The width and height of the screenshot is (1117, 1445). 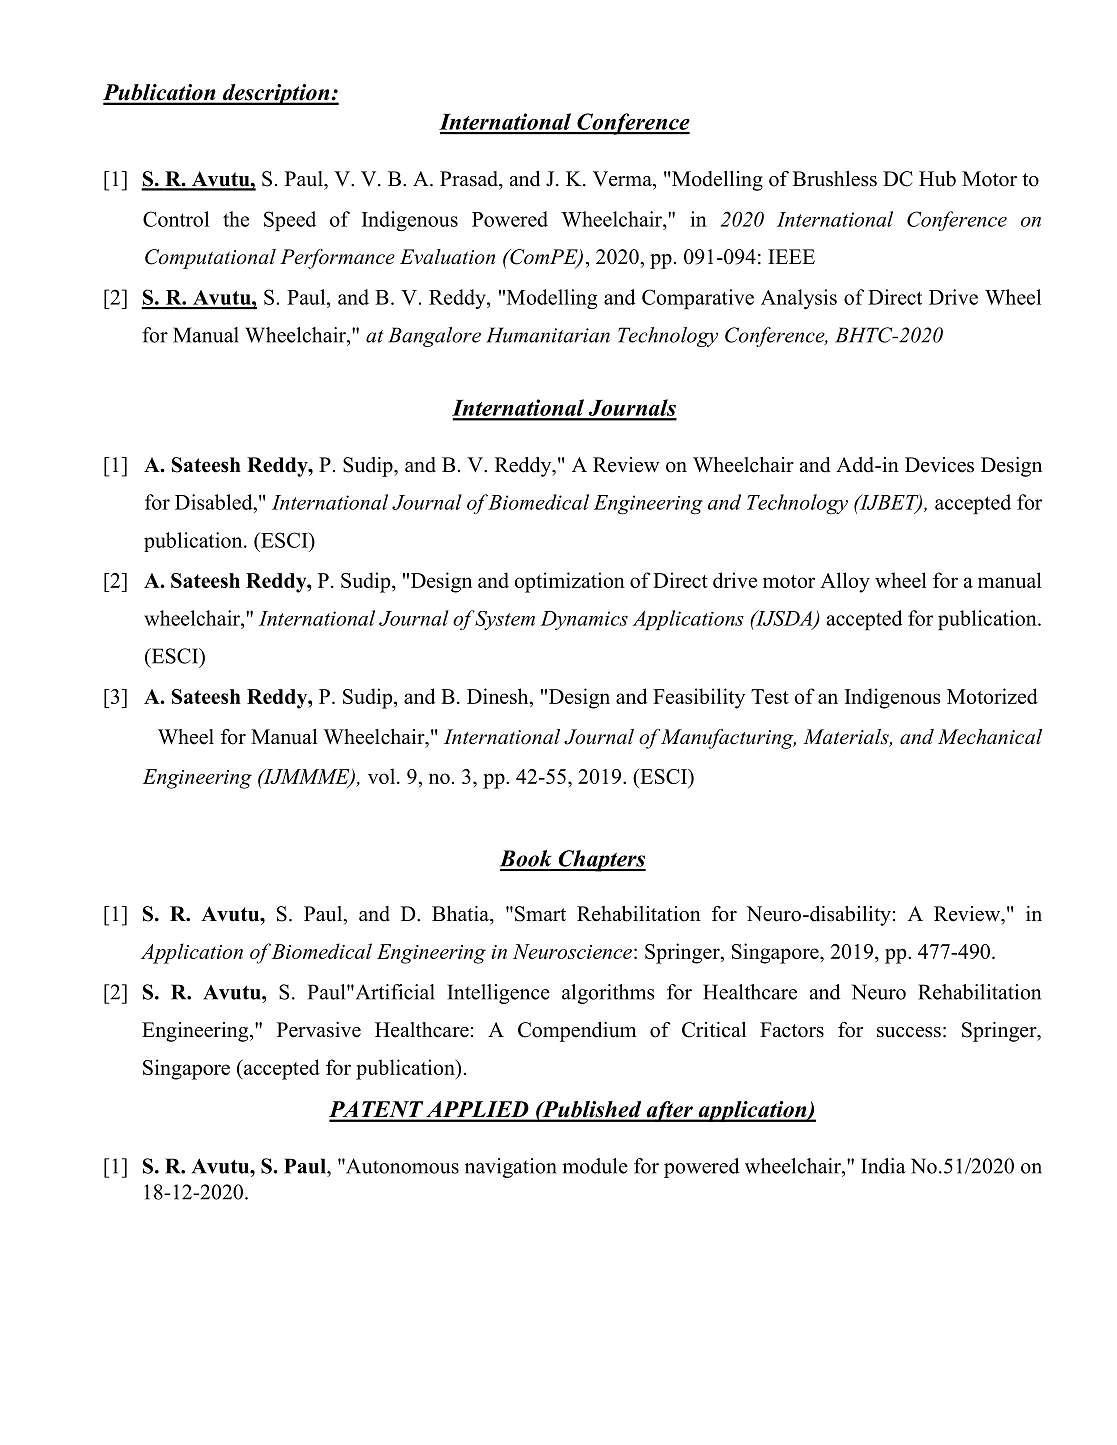 I want to click on Verma, so click(x=623, y=179).
